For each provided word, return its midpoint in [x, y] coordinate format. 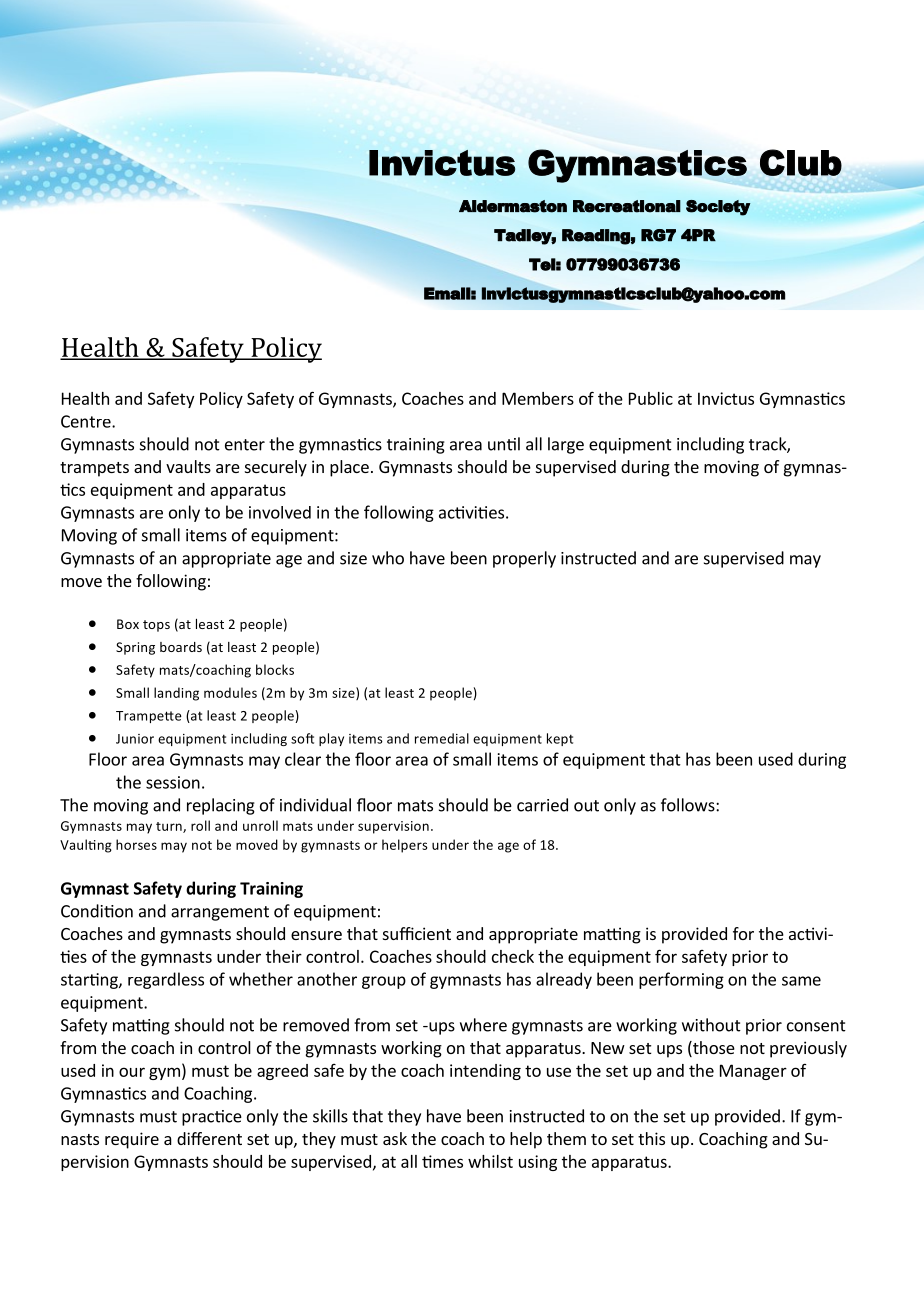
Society [718, 208]
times [442, 1161]
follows [689, 805]
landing [176, 694]
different [209, 1138]
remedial [442, 738]
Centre [87, 421]
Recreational [627, 206]
